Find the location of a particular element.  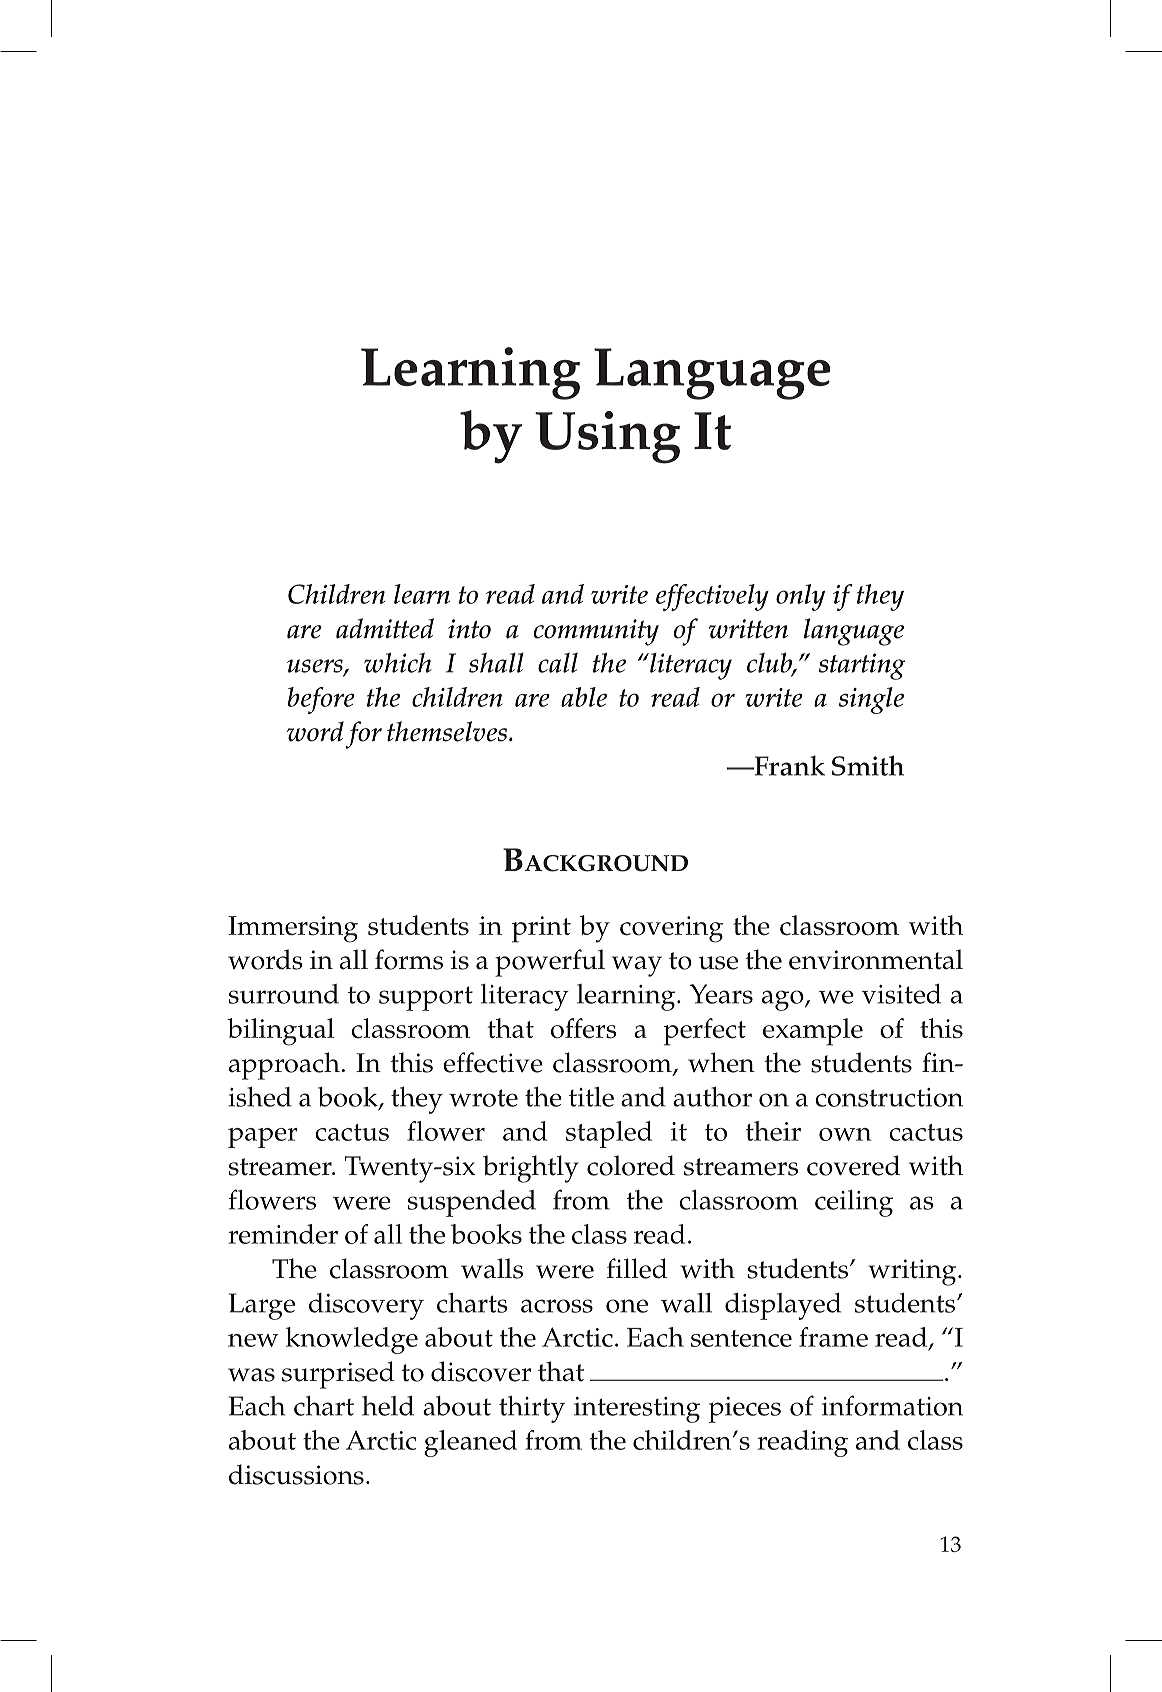

thirty is located at coordinates (532, 1409).
